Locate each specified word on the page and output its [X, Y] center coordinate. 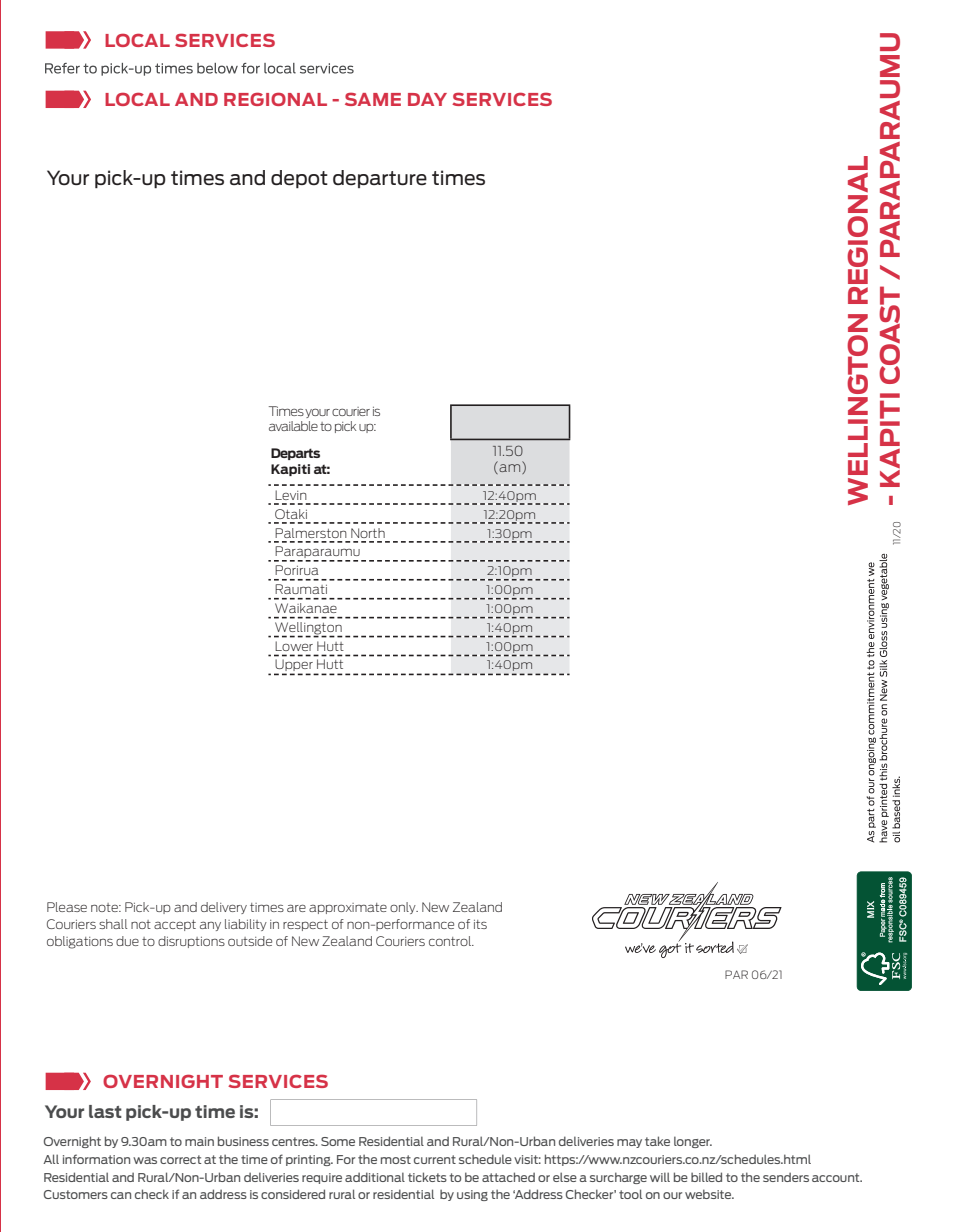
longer [693, 1142]
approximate [348, 908]
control [451, 941]
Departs [295, 454]
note [105, 907]
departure [380, 179]
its [480, 924]
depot [299, 179]
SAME [373, 99]
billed [706, 1177]
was [145, 1160]
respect [305, 925]
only [404, 908]
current [435, 1159]
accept [175, 925]
